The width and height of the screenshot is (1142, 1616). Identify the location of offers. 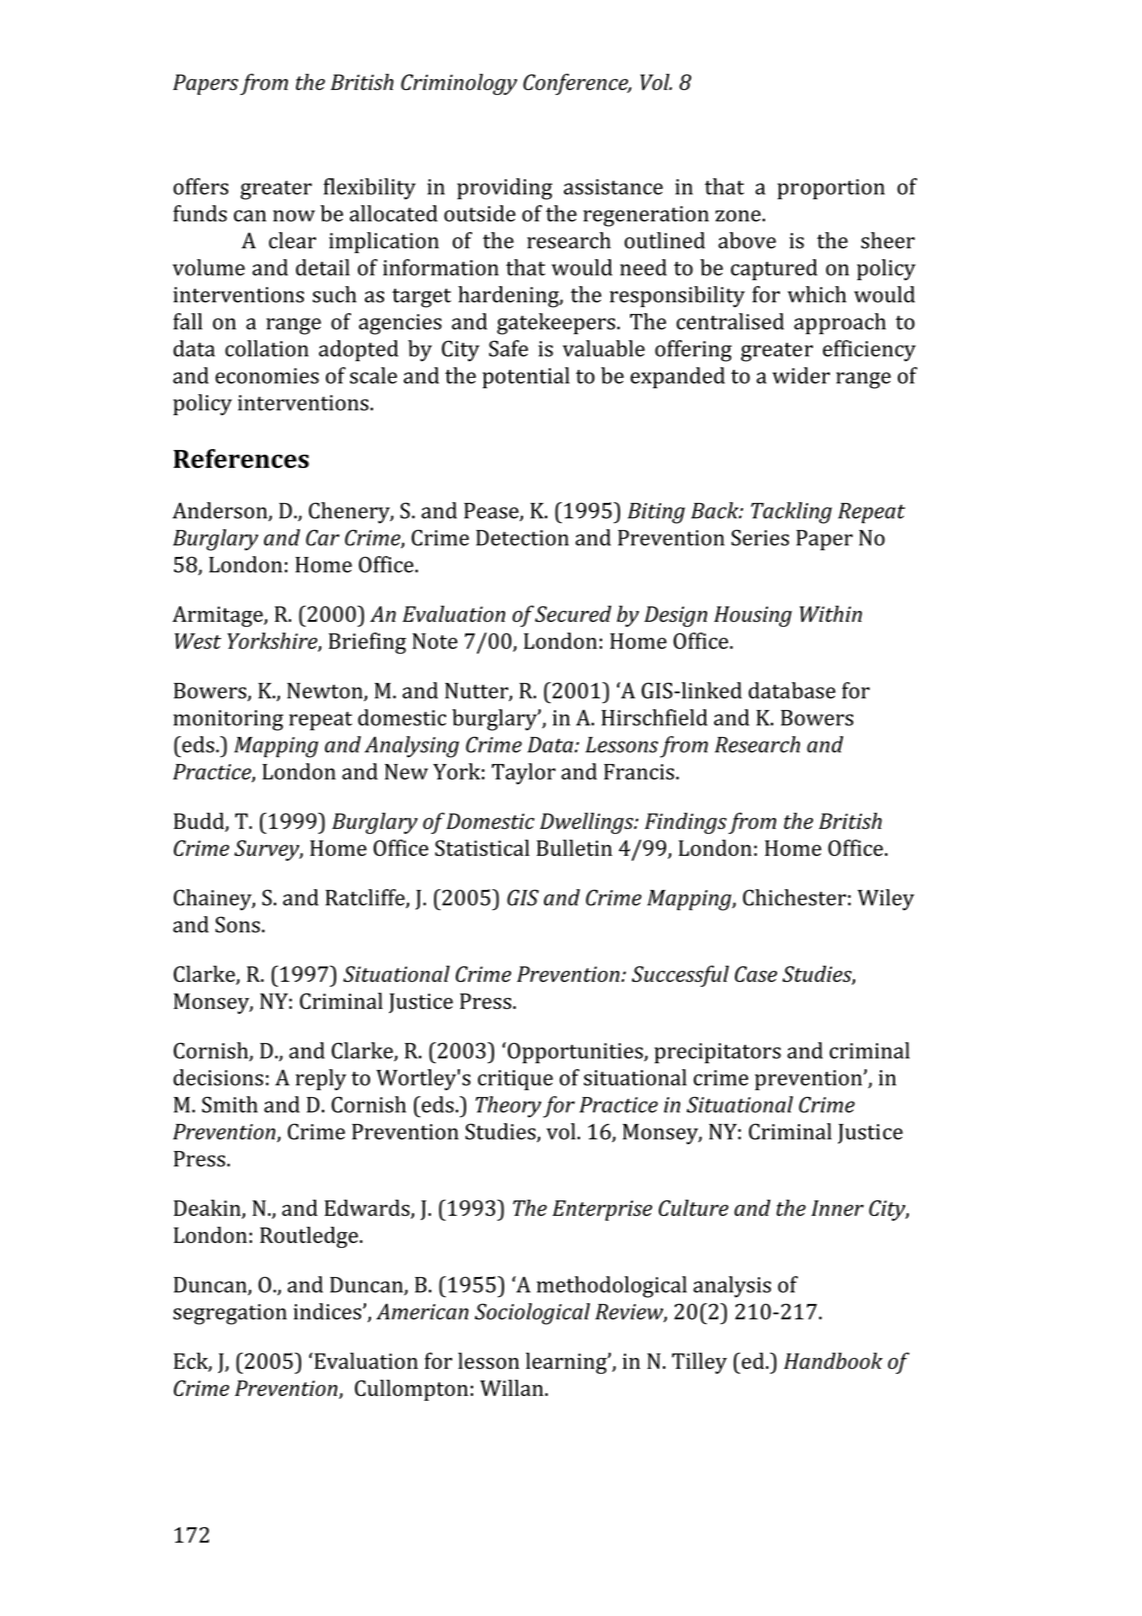
(201, 186).
